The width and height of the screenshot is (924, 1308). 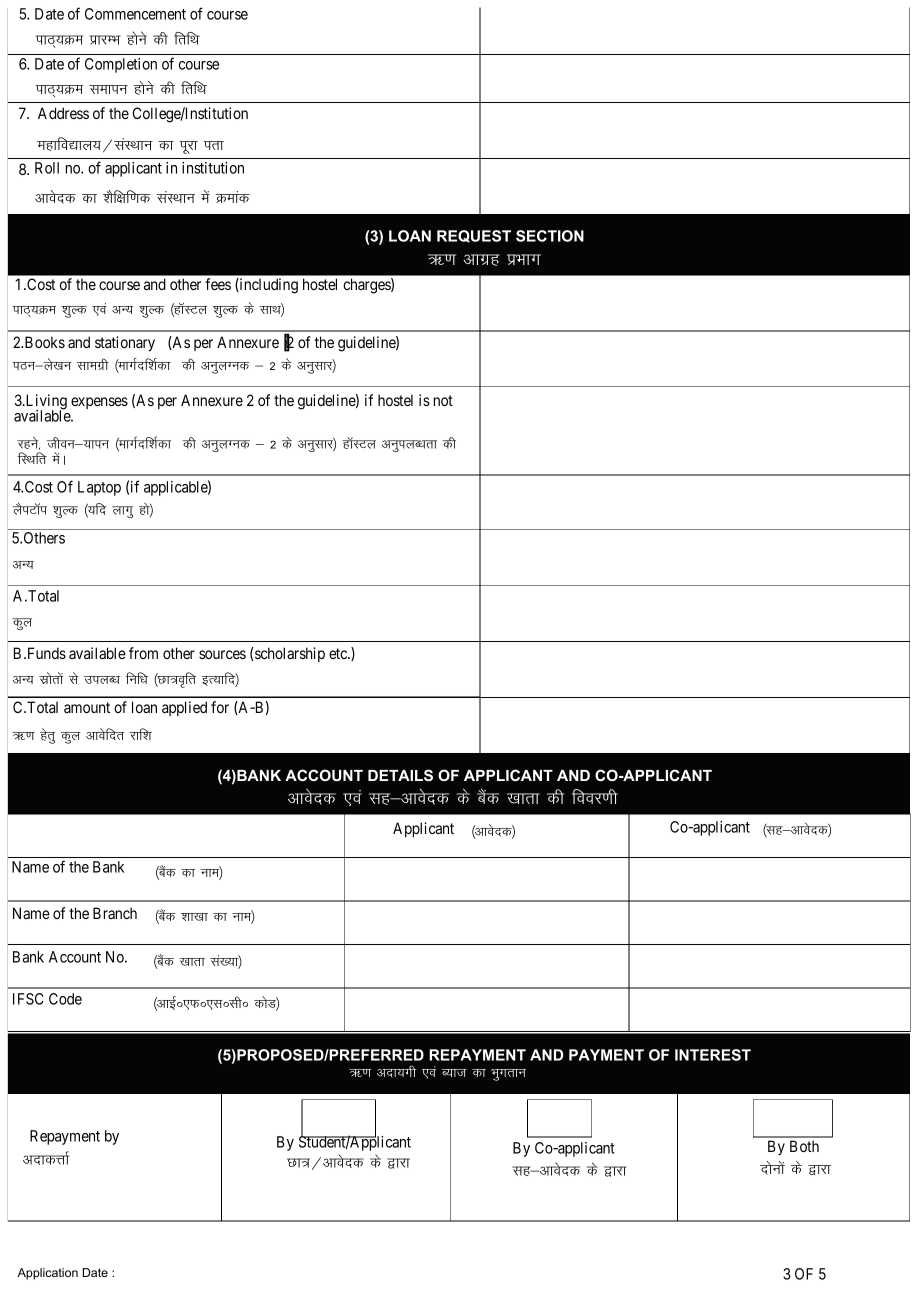 What do you see at coordinates (550, 236) in the screenshot?
I see `SECTION` at bounding box center [550, 236].
